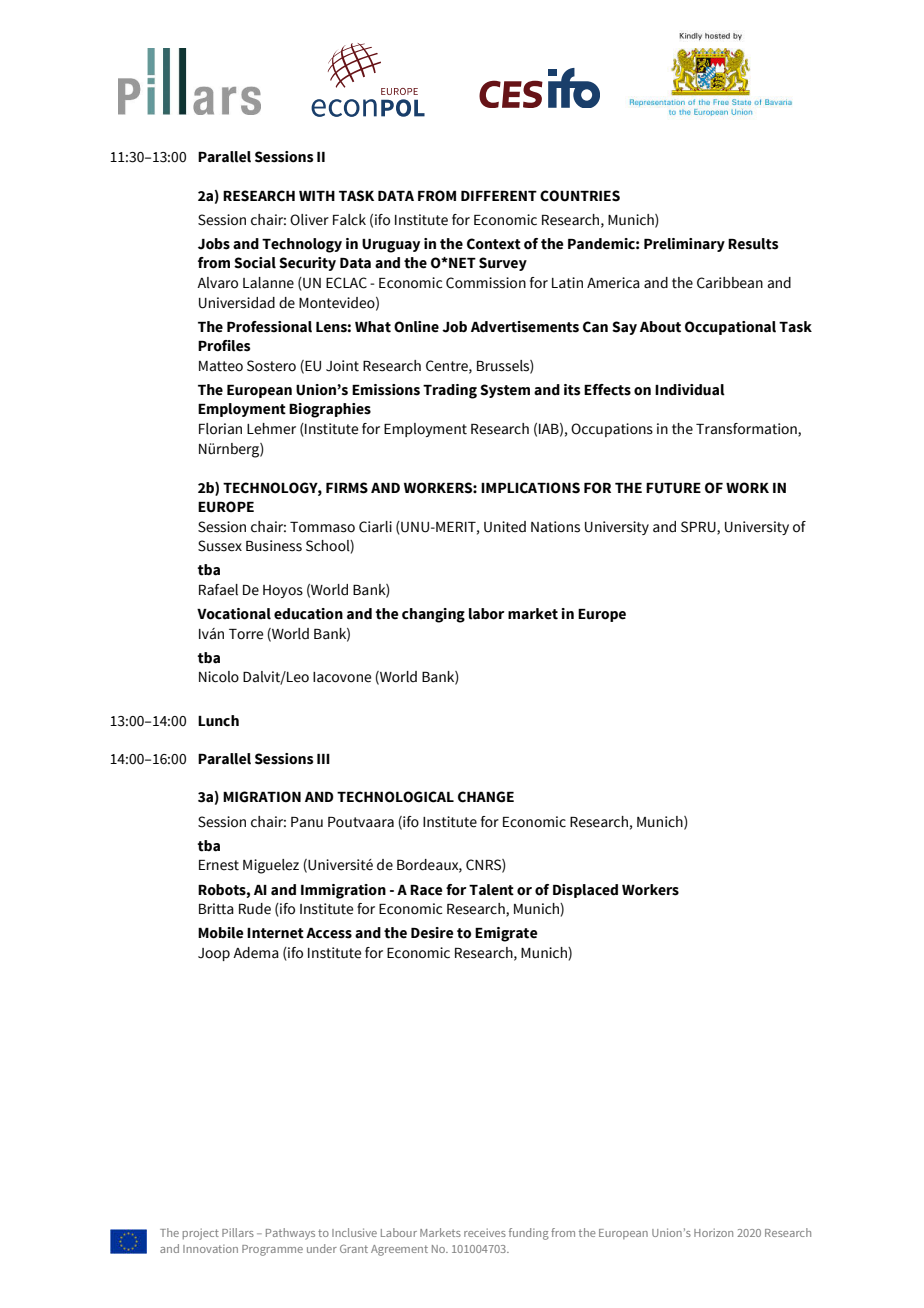 The width and height of the screenshot is (924, 1308). Describe the element at coordinates (486, 797) in the screenshot. I see `CHANGE` at that location.
